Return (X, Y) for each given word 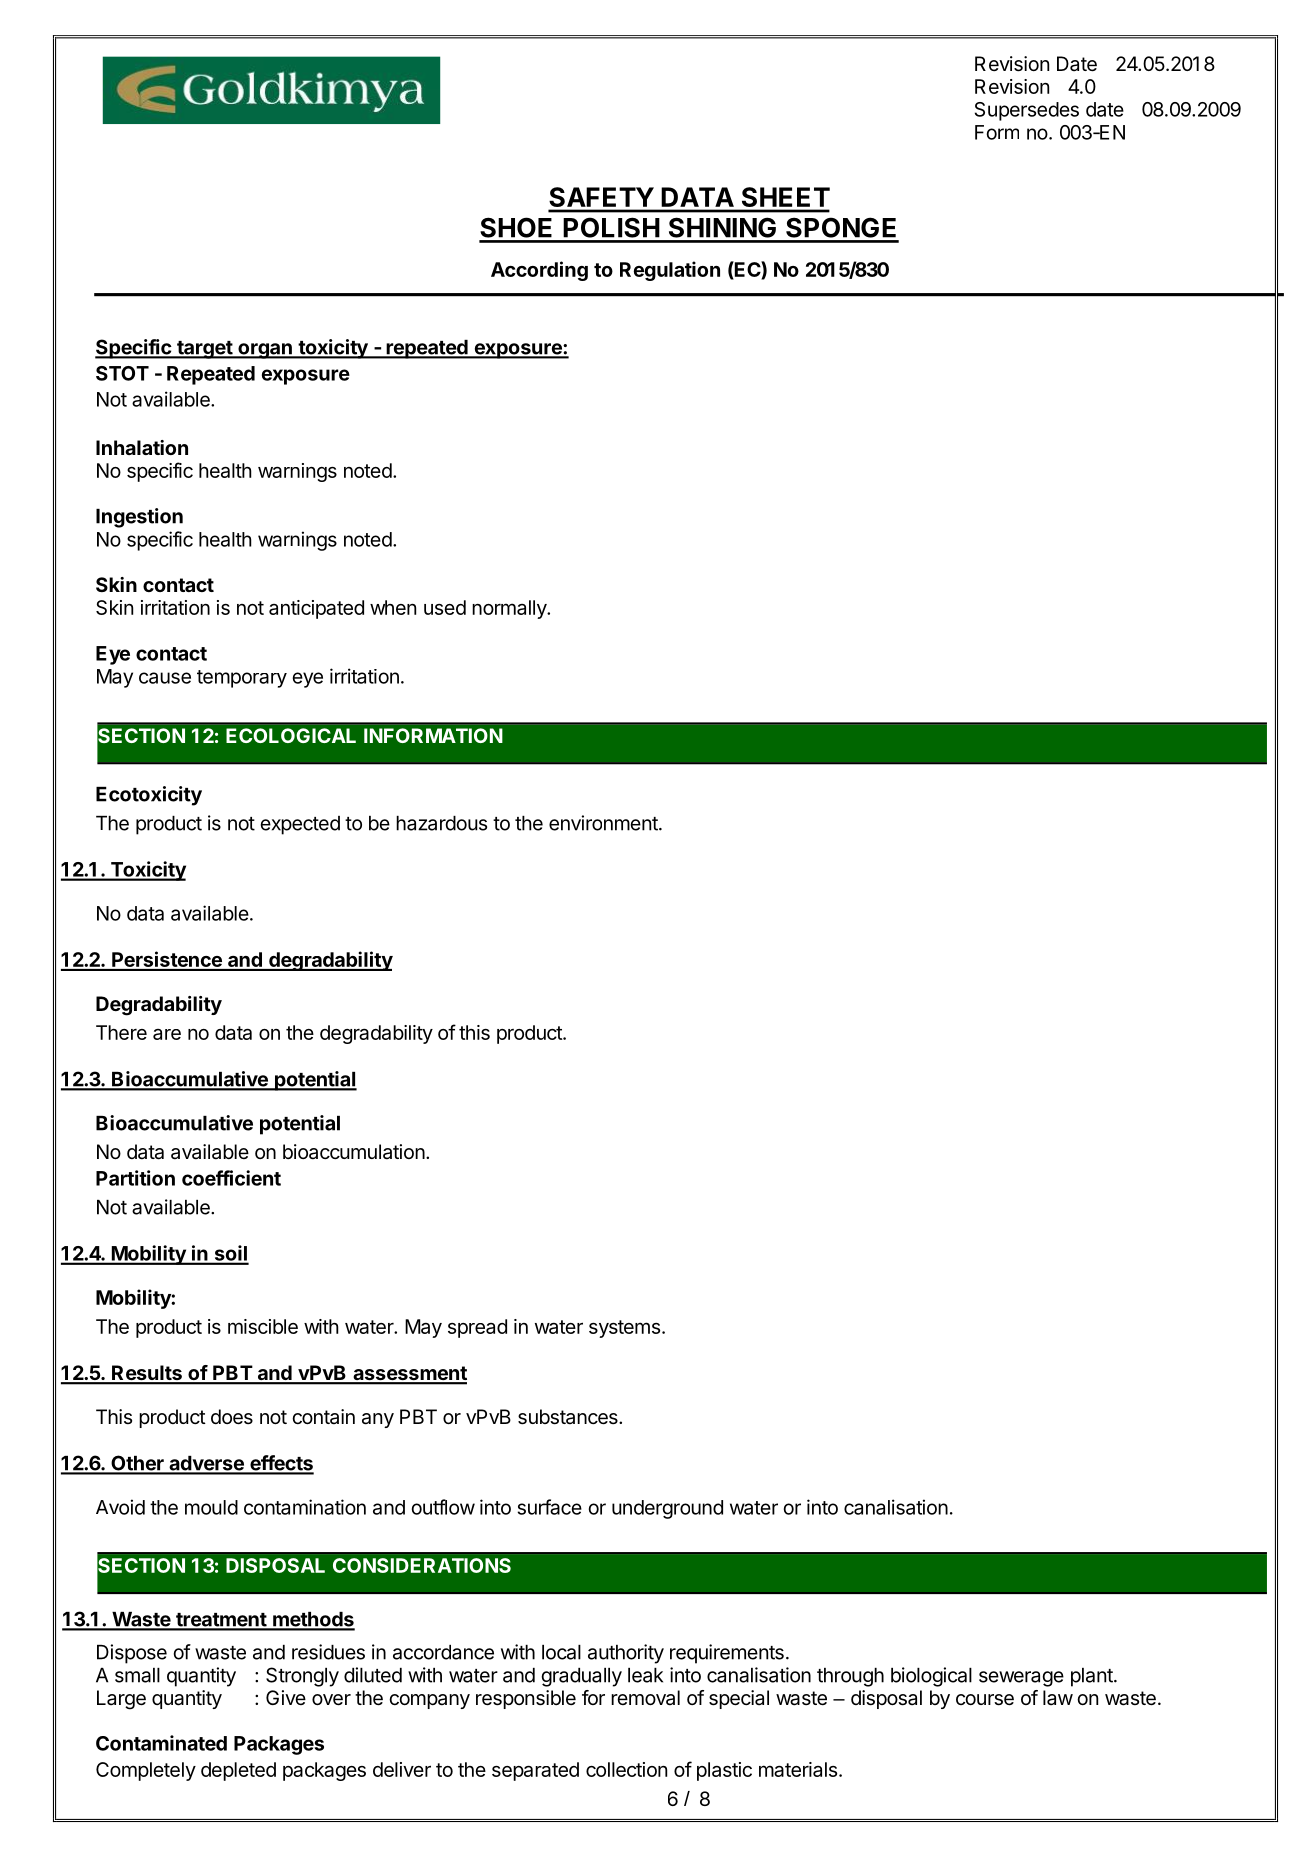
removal (645, 1698)
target (204, 350)
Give (286, 1697)
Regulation (670, 271)
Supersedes (1027, 111)
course (985, 1700)
